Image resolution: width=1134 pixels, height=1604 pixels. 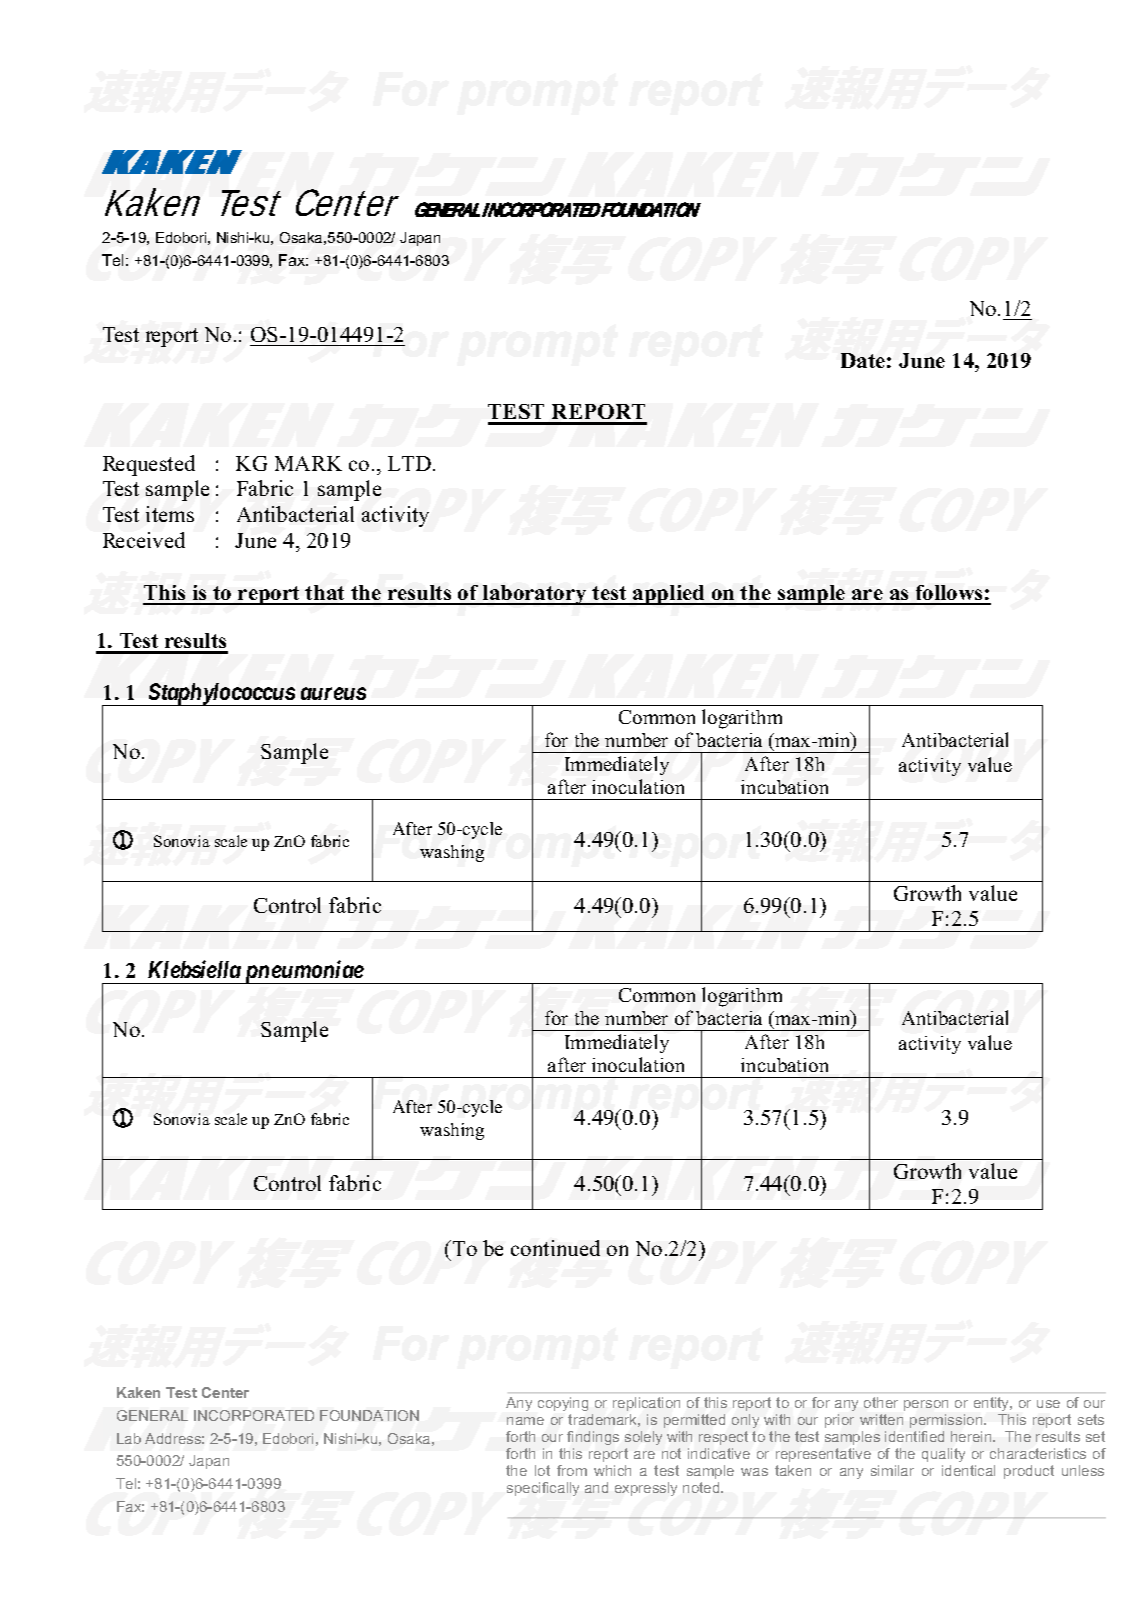 I want to click on Klebsiella, so click(x=194, y=969).
